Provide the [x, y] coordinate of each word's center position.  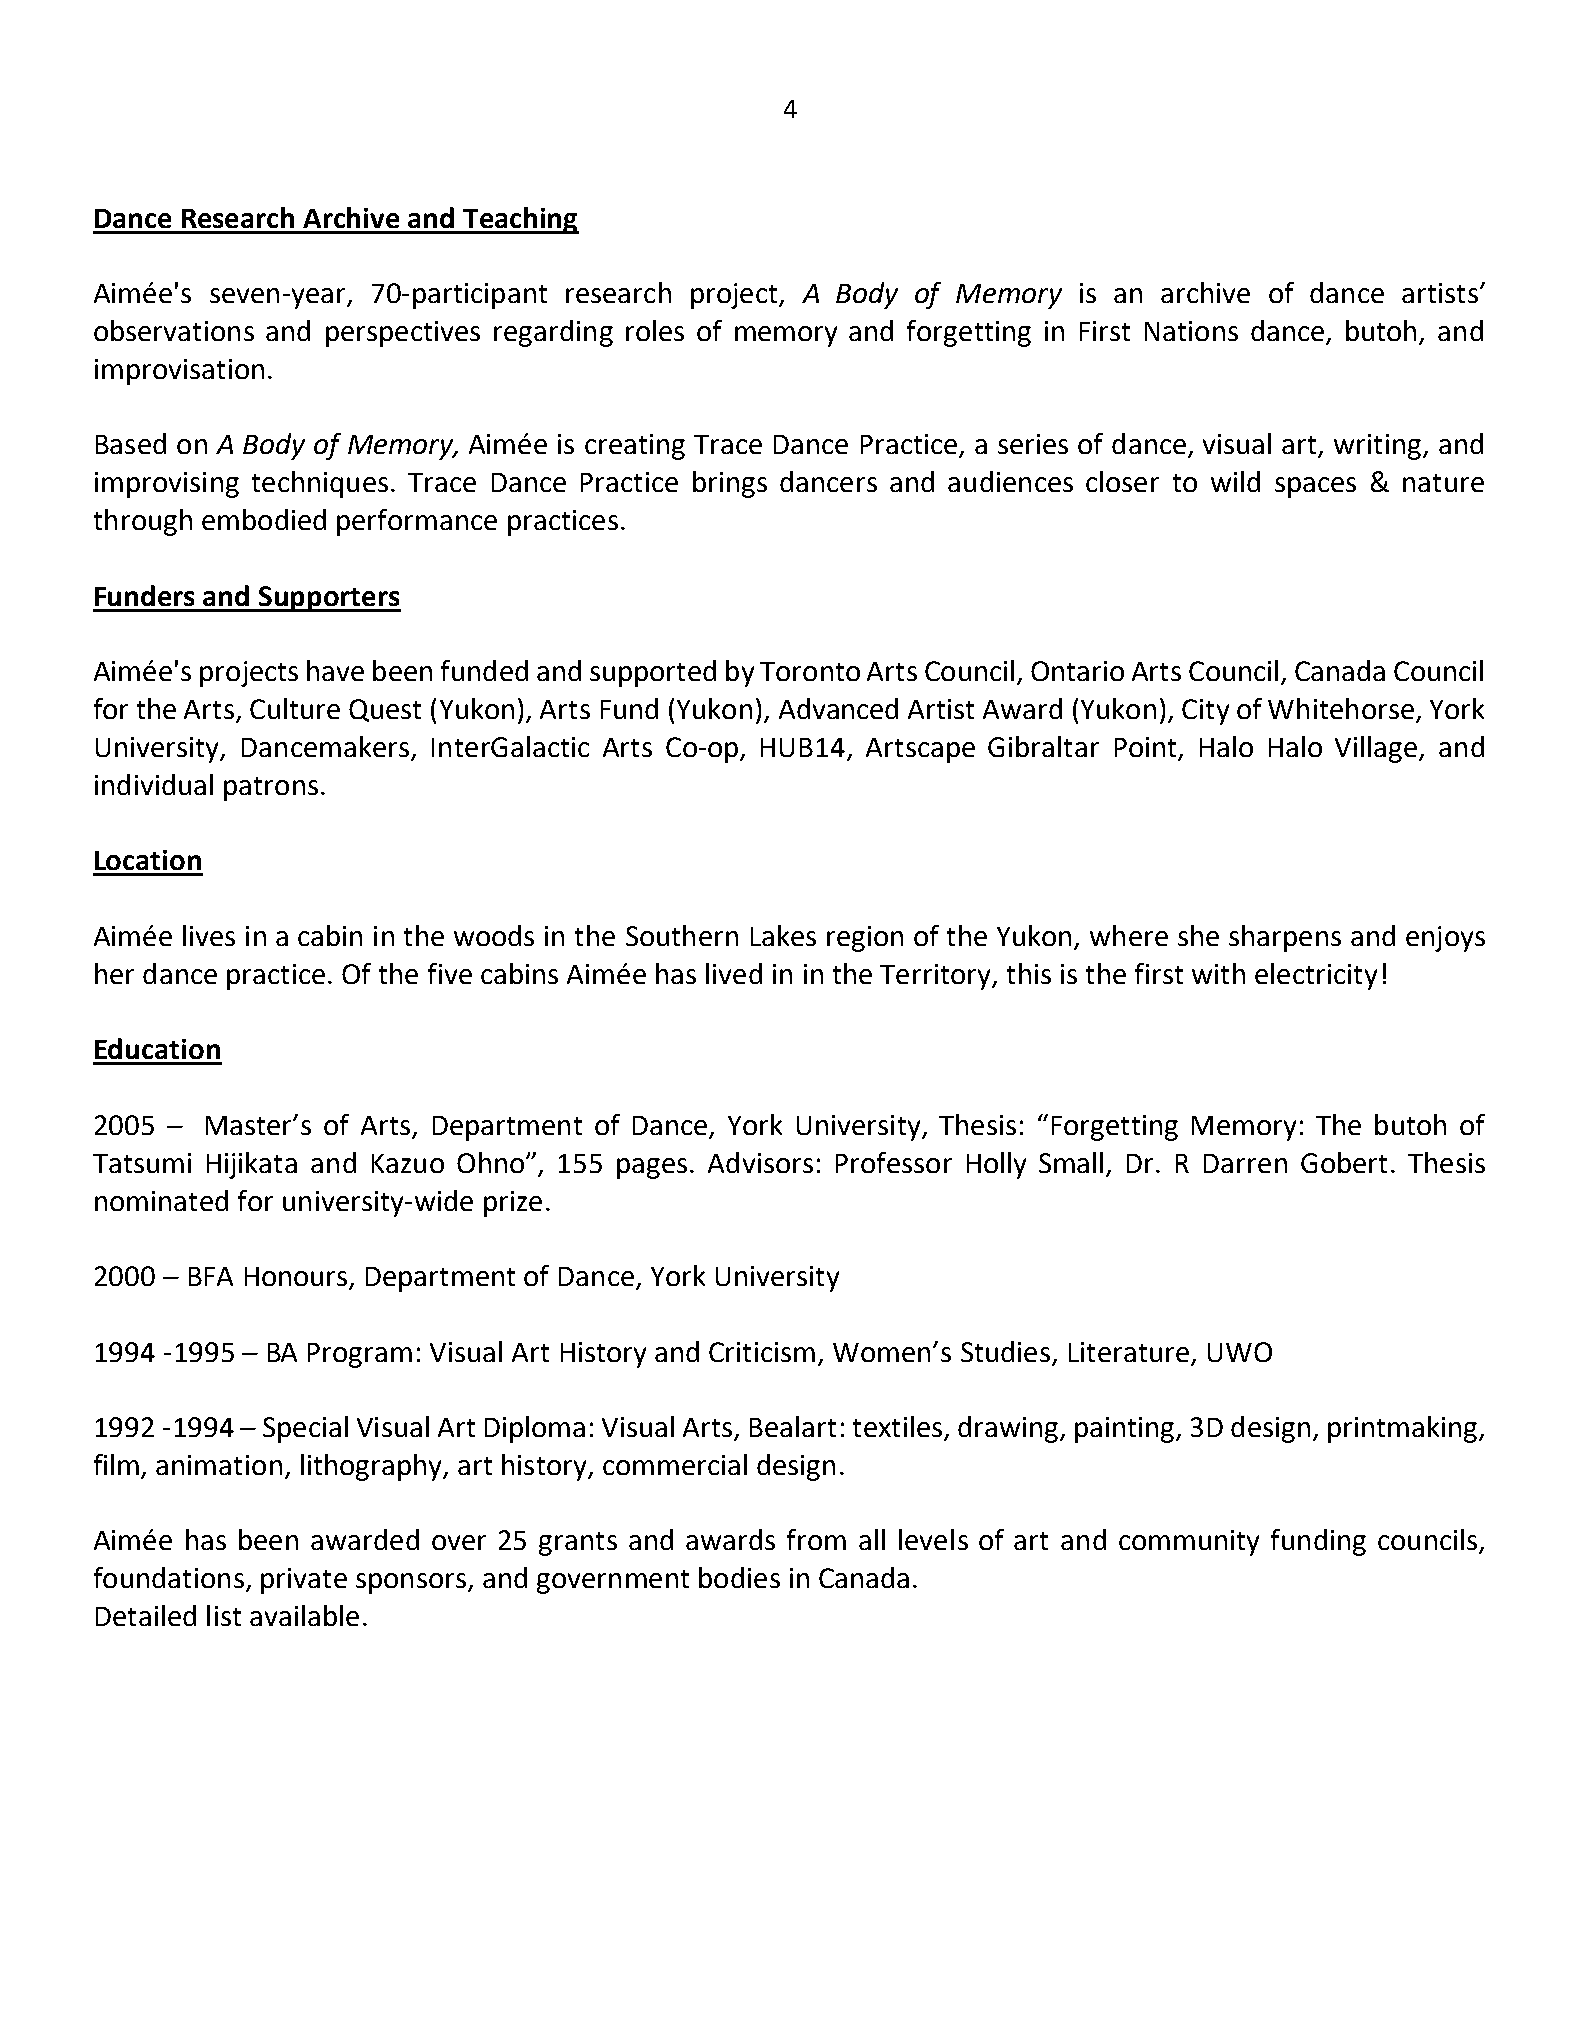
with [1218, 973]
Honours [297, 1278]
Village [1377, 749]
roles [655, 330]
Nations [1191, 331]
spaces [1315, 487]
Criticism [762, 1352]
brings [730, 484]
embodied [264, 519]
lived [734, 973]
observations [174, 330]
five [450, 973]
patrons [271, 789]
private [304, 1581]
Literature [1129, 1352]
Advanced [838, 708]
